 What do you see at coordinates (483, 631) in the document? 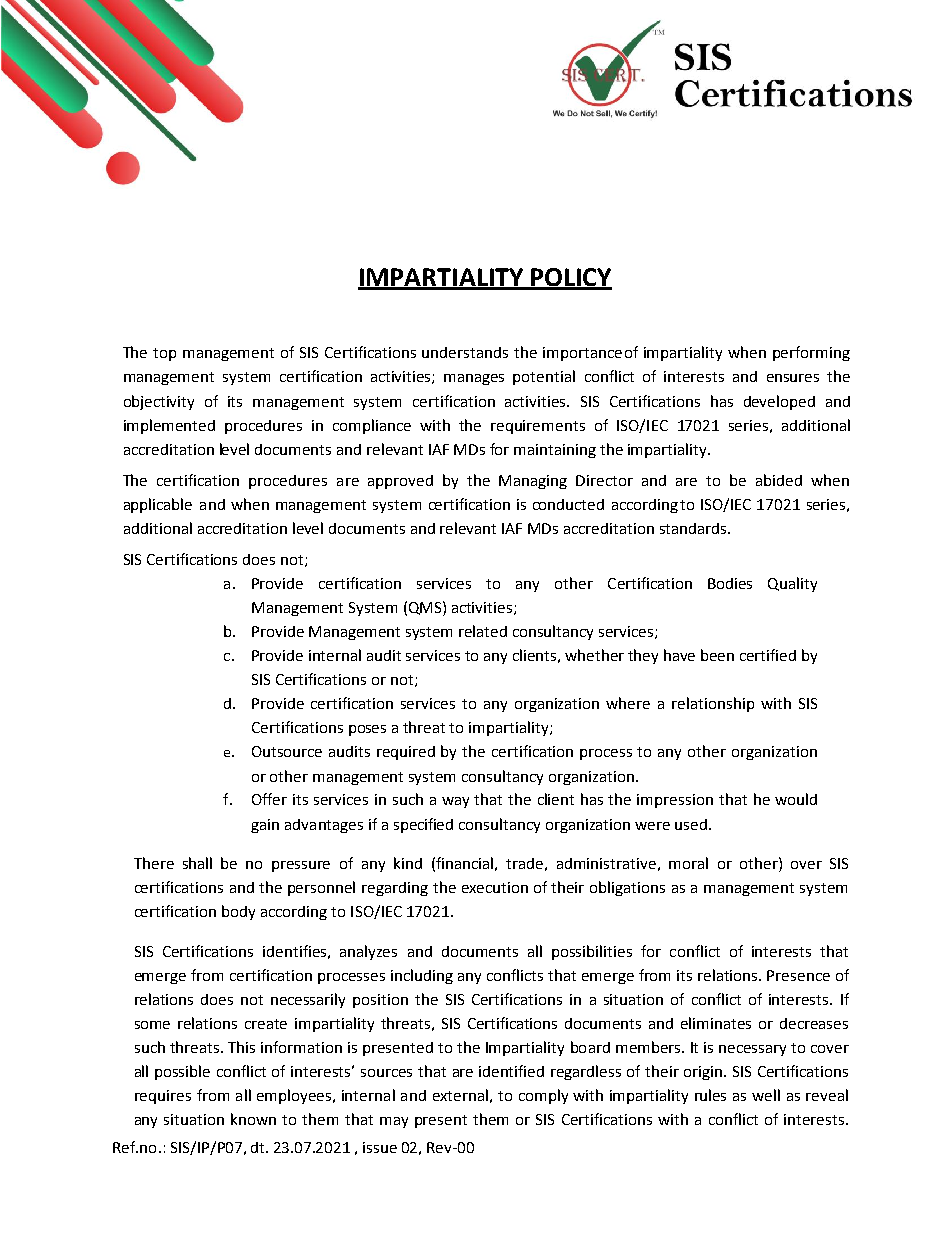
I see `related` at bounding box center [483, 631].
